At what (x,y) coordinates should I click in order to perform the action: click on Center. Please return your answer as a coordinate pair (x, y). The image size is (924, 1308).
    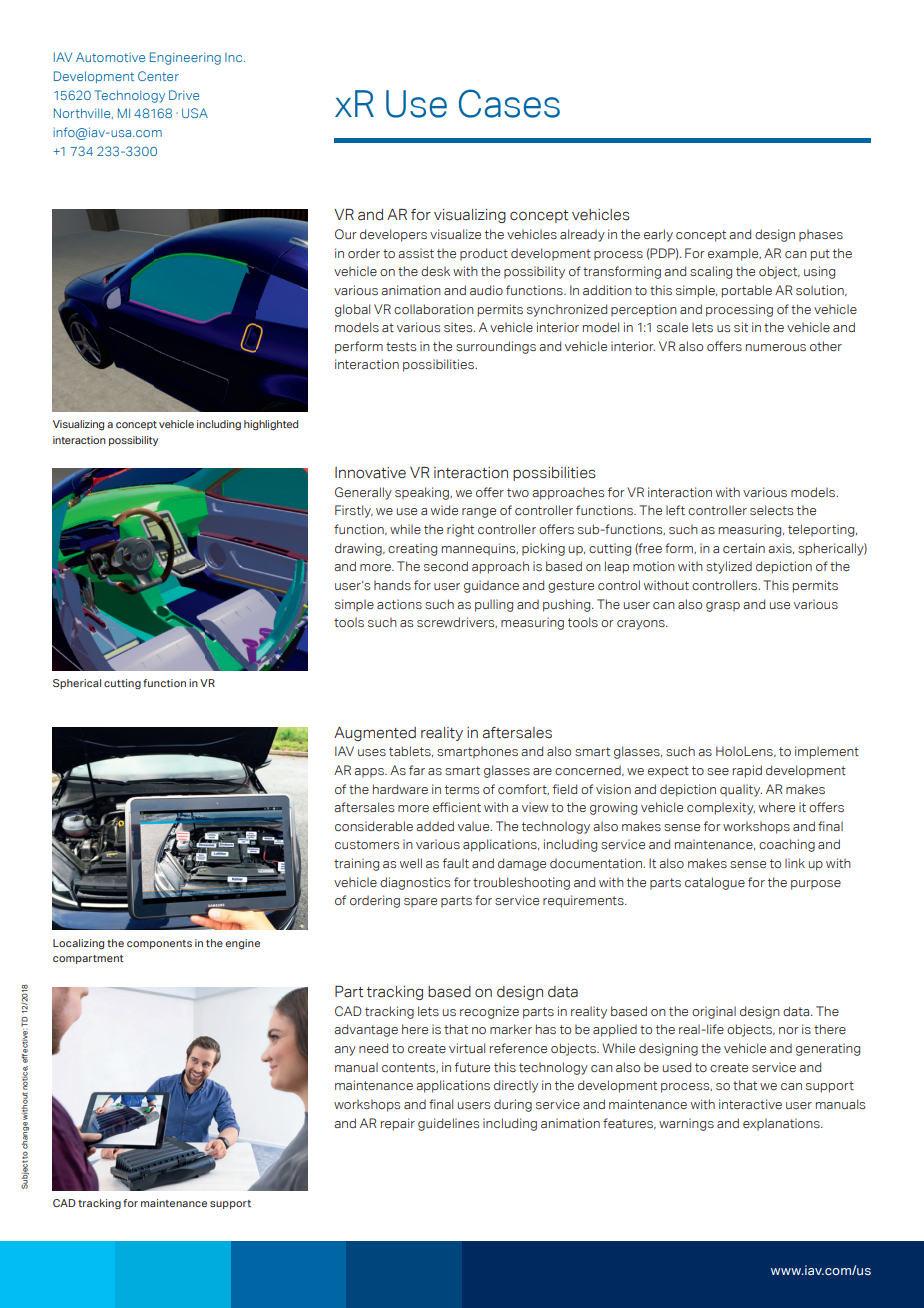
    Looking at the image, I should click on (158, 76).
